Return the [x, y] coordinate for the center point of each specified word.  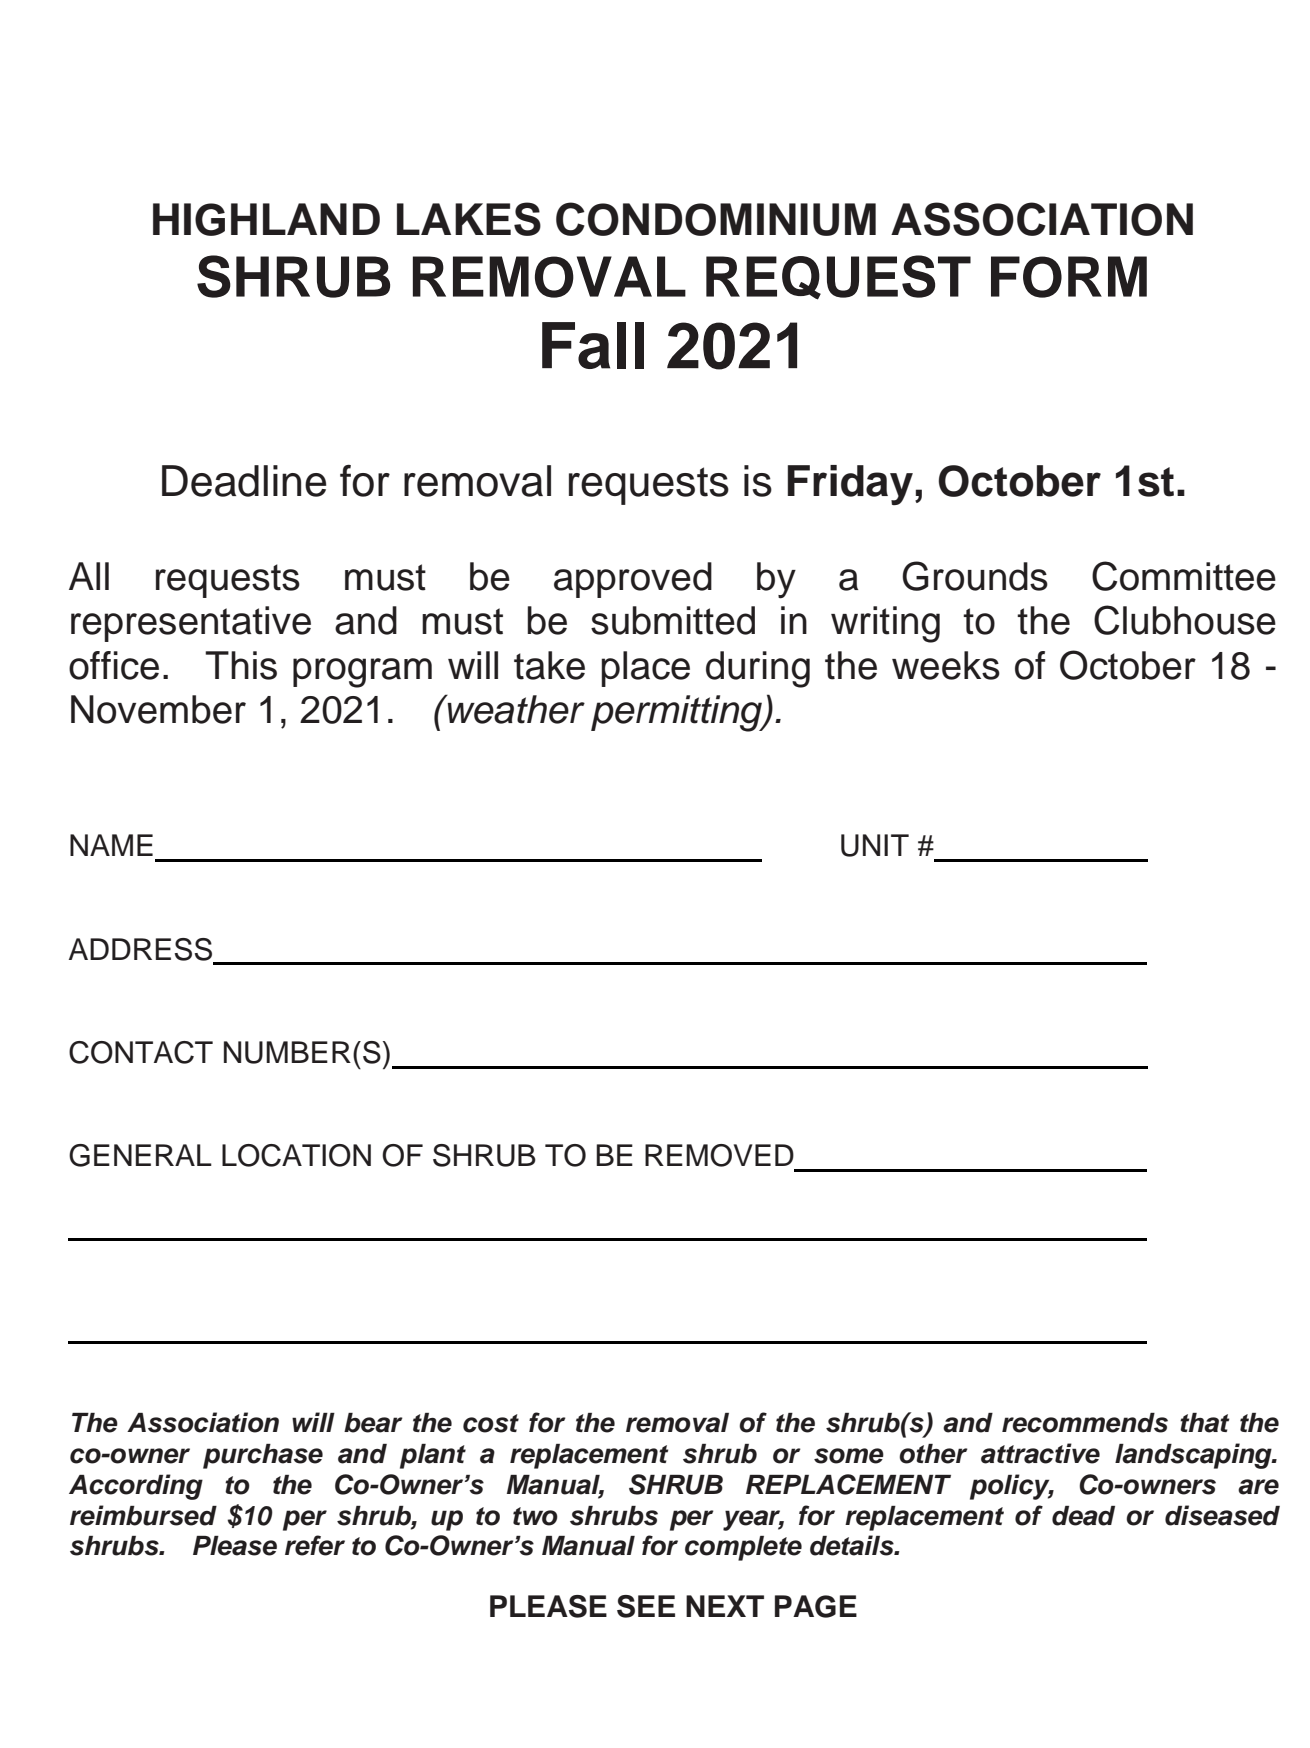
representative [191, 624]
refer [315, 1545]
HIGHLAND [266, 219]
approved [633, 580]
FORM [1069, 277]
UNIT [875, 845]
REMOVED [719, 1155]
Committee [1184, 576]
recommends [1085, 1423]
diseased [1222, 1515]
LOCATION [296, 1155]
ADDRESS [142, 950]
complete [743, 1548]
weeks [946, 665]
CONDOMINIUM [716, 219]
